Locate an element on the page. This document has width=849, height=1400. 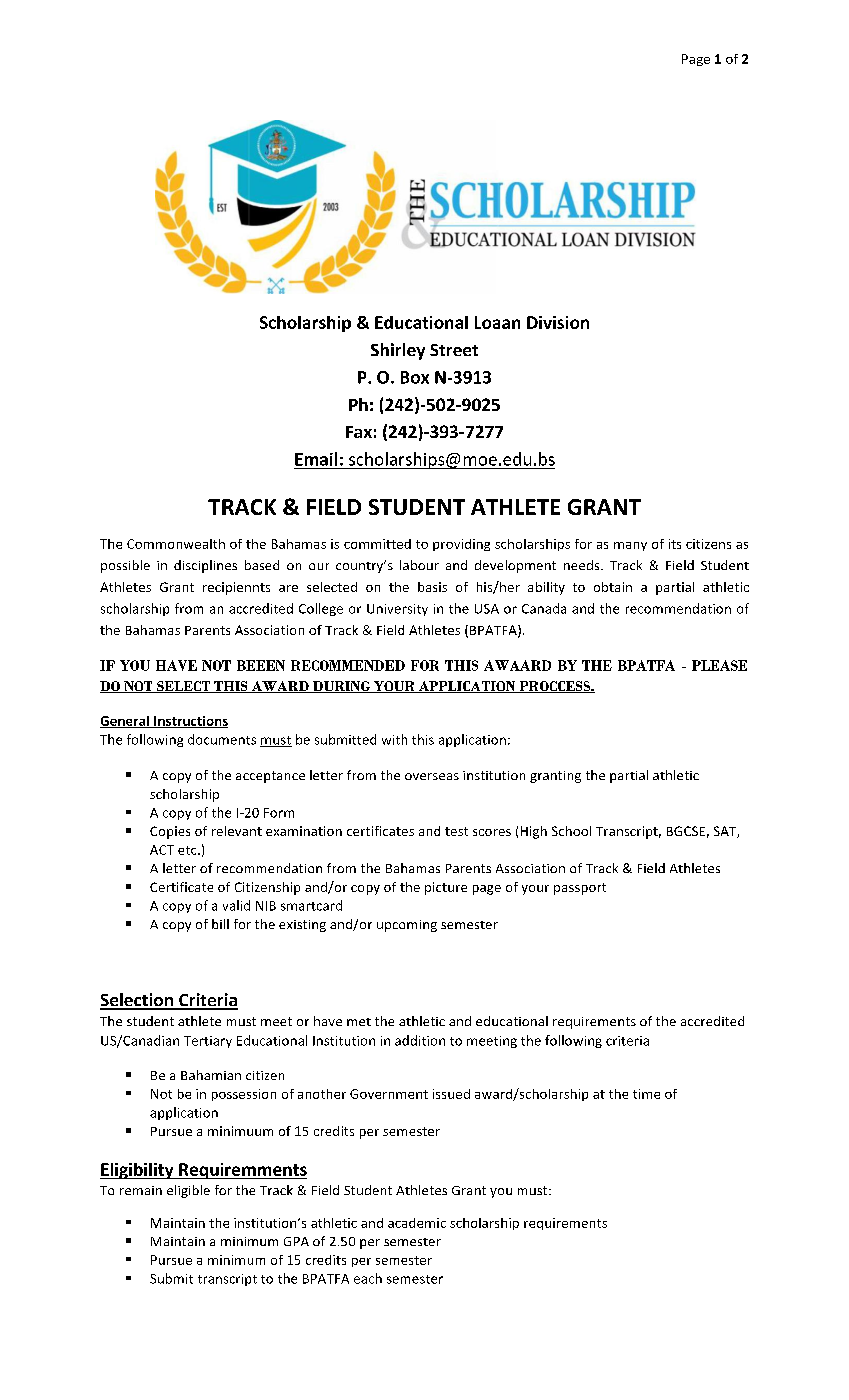
Shirley is located at coordinates (398, 351).
